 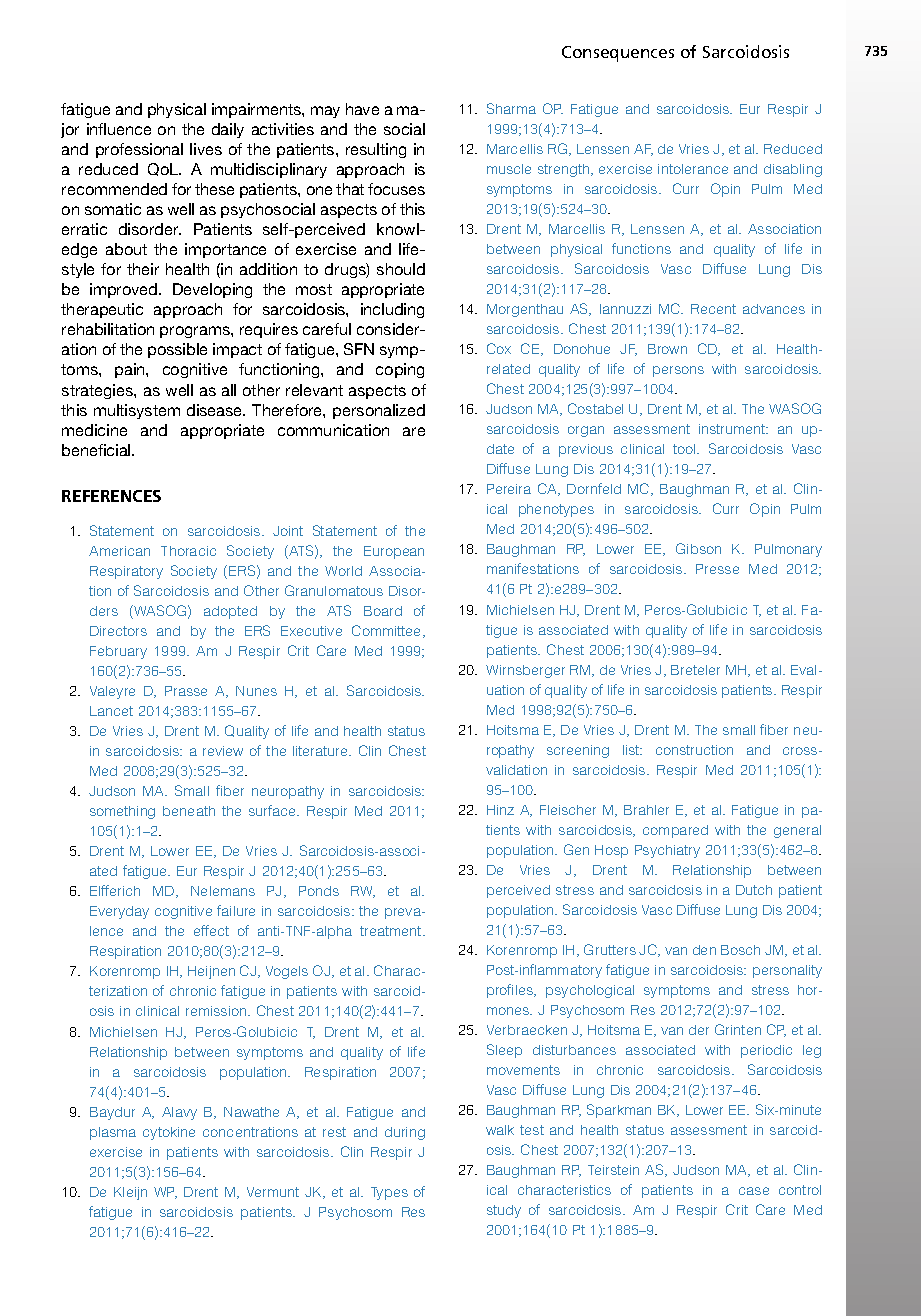 What do you see at coordinates (717, 569) in the document?
I see `Presse` at bounding box center [717, 569].
